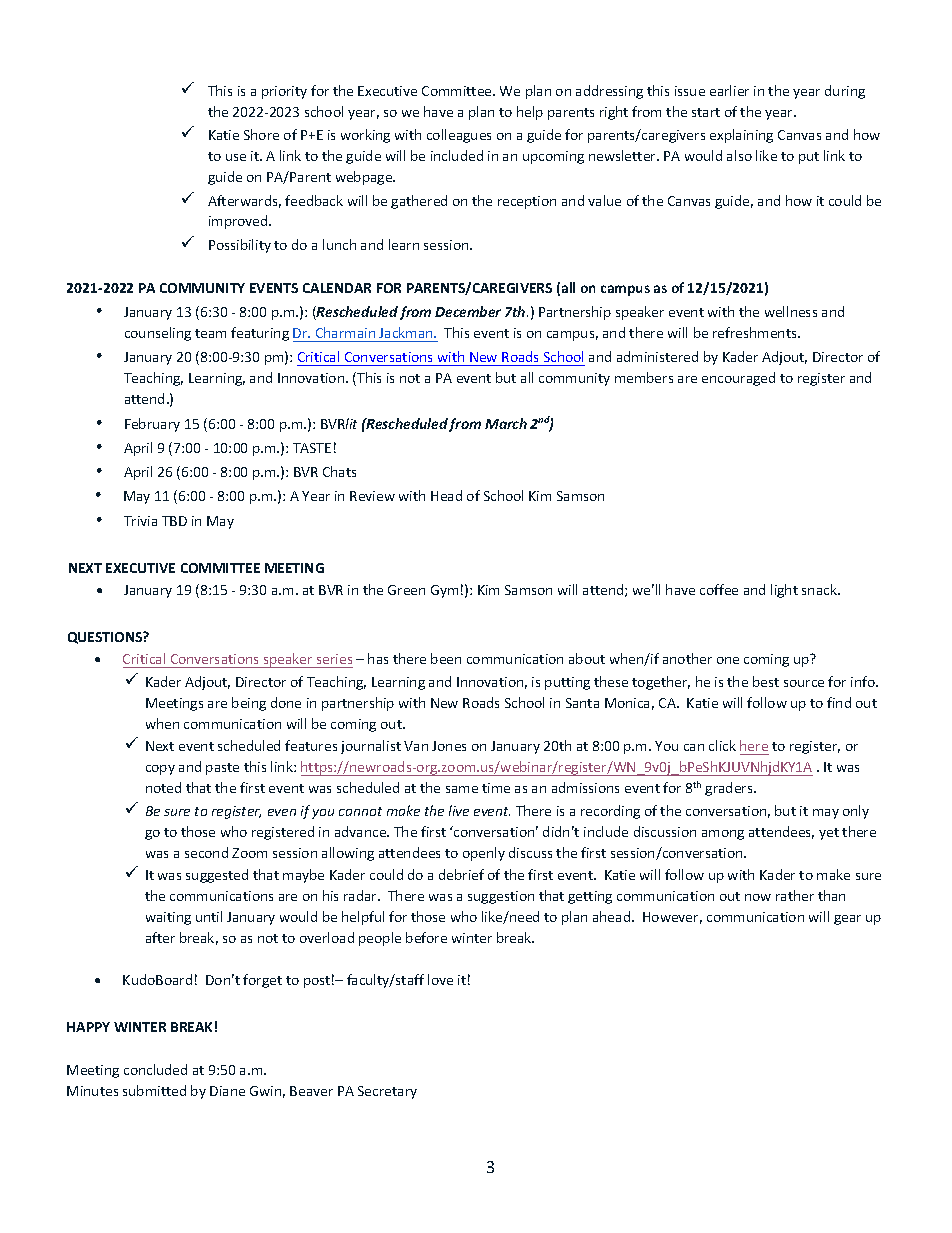  I want to click on light, so click(784, 591).
